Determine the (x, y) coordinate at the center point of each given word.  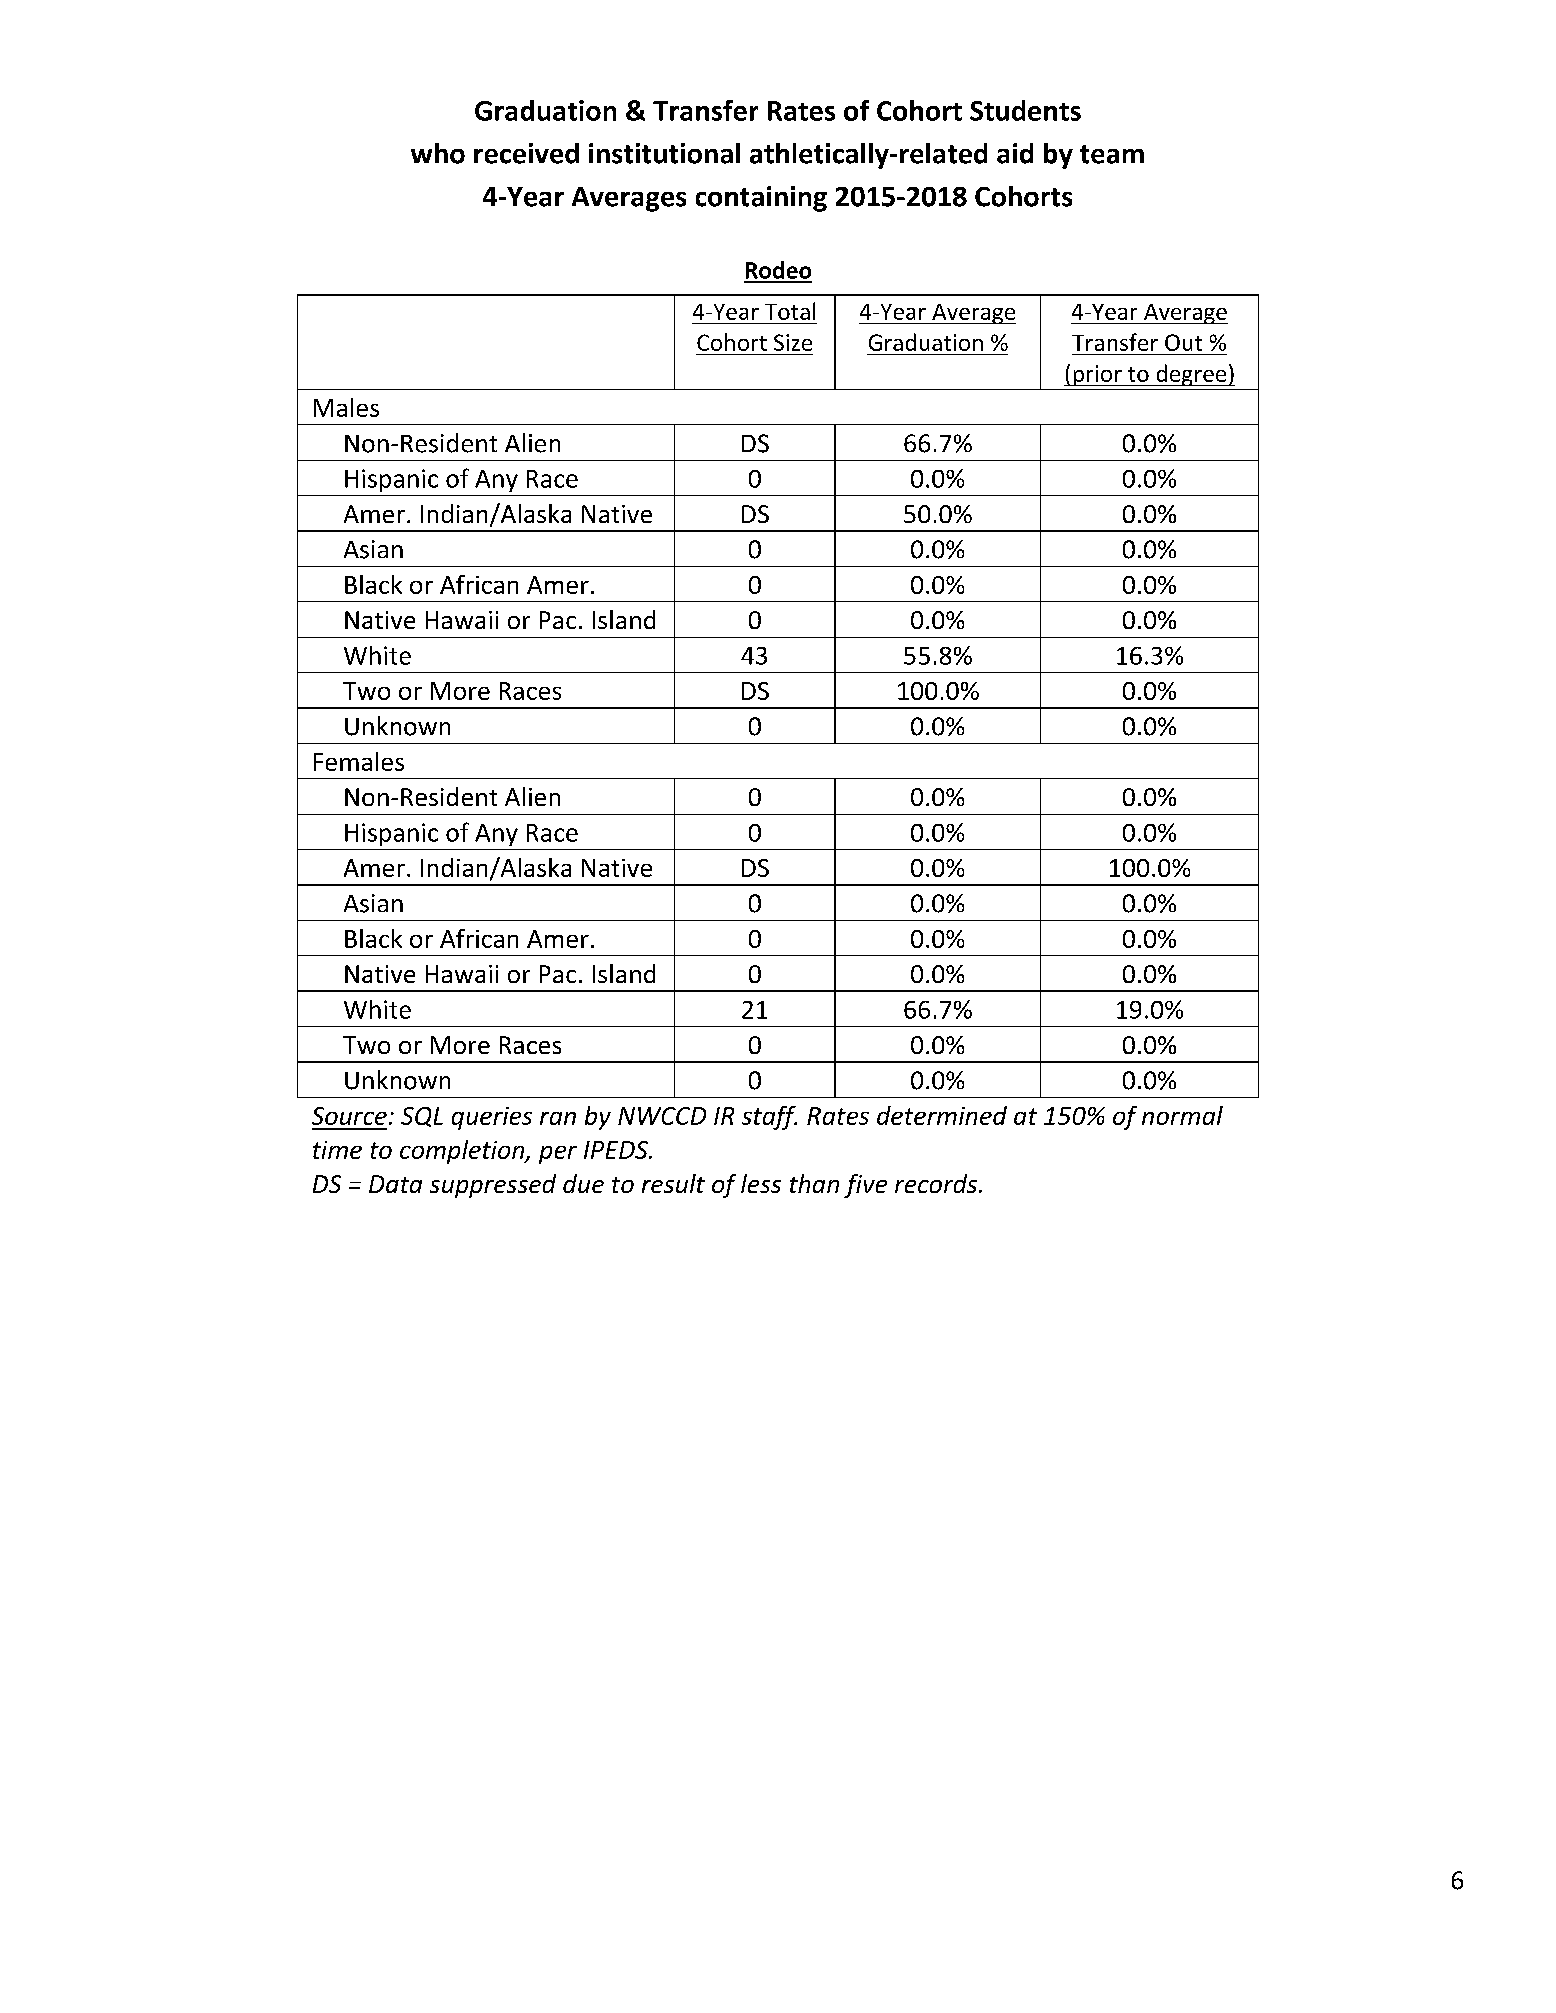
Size (793, 342)
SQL (422, 1117)
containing (761, 199)
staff (769, 1118)
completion (463, 1152)
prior (1097, 375)
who (438, 153)
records (937, 1183)
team (1112, 154)
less (761, 1183)
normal (1182, 1115)
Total (790, 311)
